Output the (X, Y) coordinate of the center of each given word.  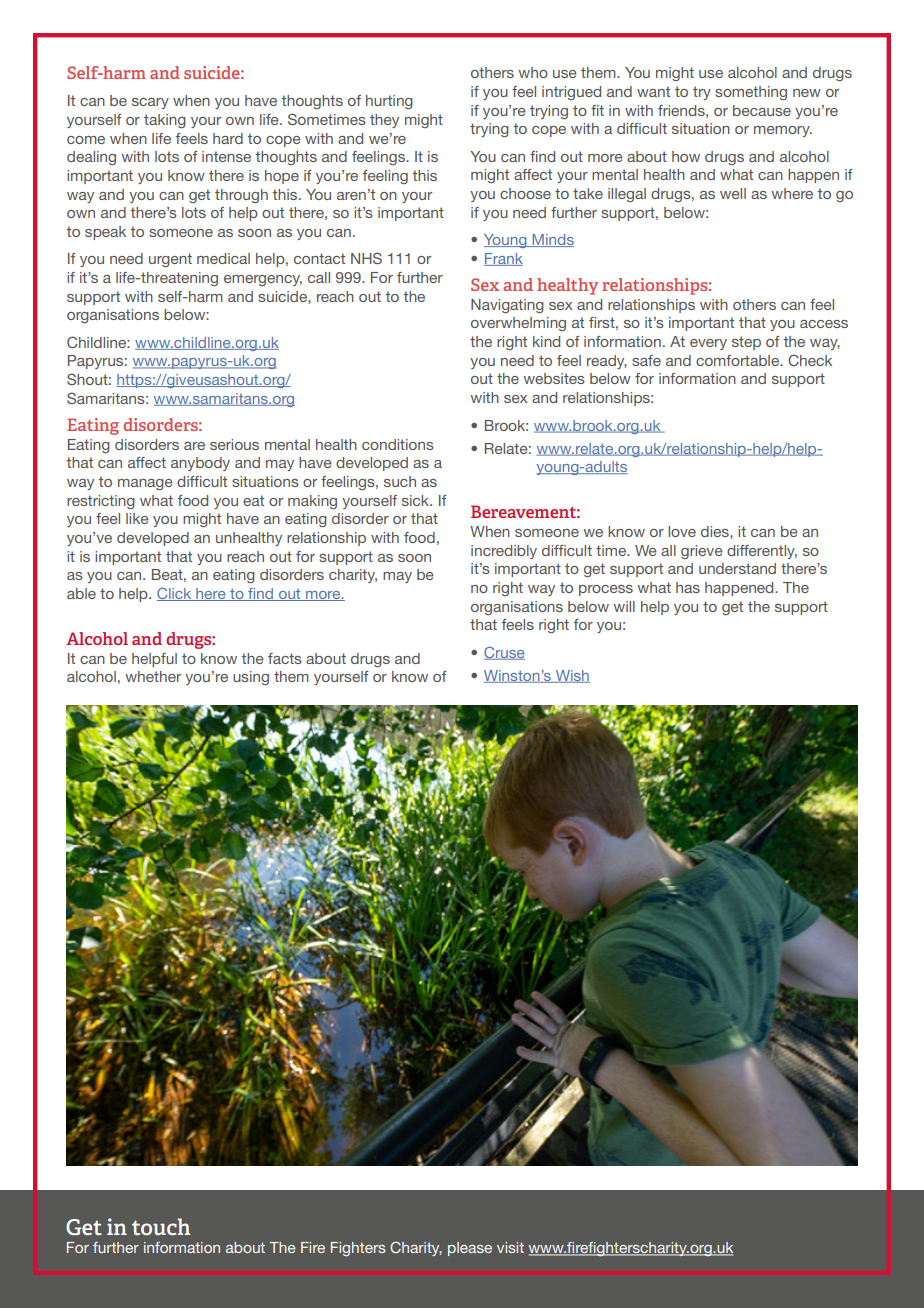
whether (153, 676)
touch (161, 1226)
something (751, 93)
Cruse (504, 653)
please (470, 1249)
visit (510, 1247)
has (688, 587)
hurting (389, 102)
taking (165, 121)
